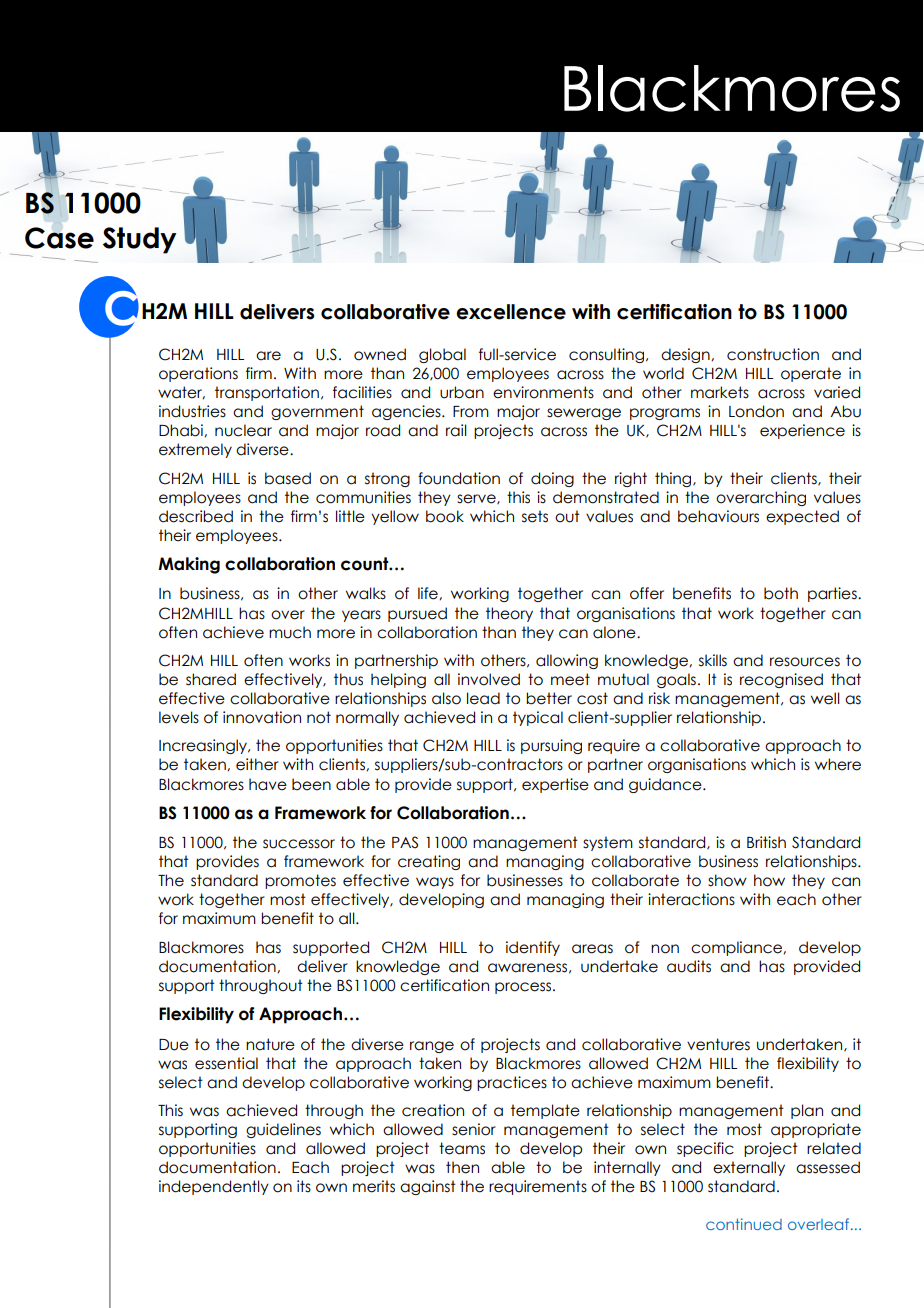  I want to click on nature, so click(270, 1044).
